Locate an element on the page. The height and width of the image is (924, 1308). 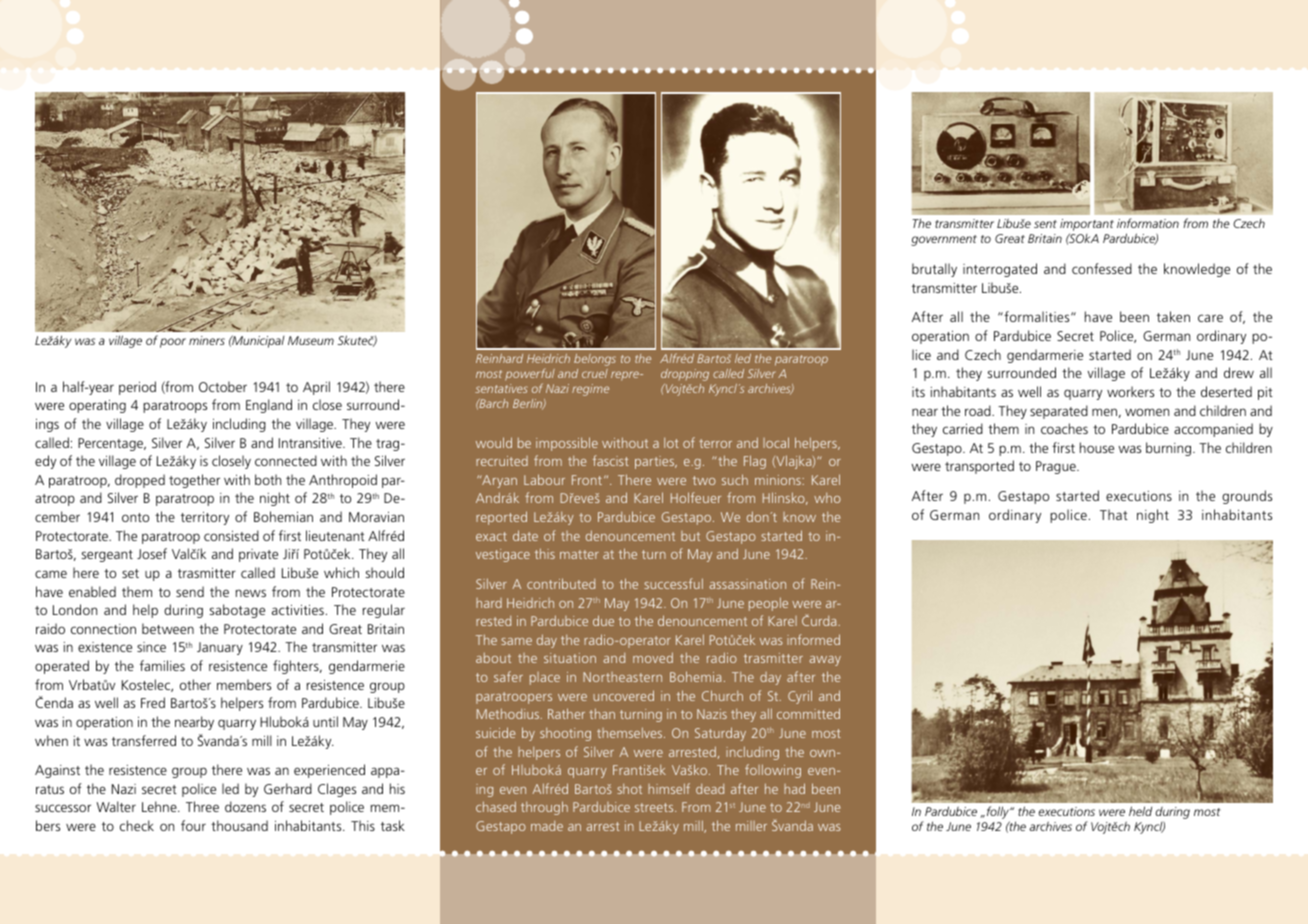
That is located at coordinates (1114, 514).
